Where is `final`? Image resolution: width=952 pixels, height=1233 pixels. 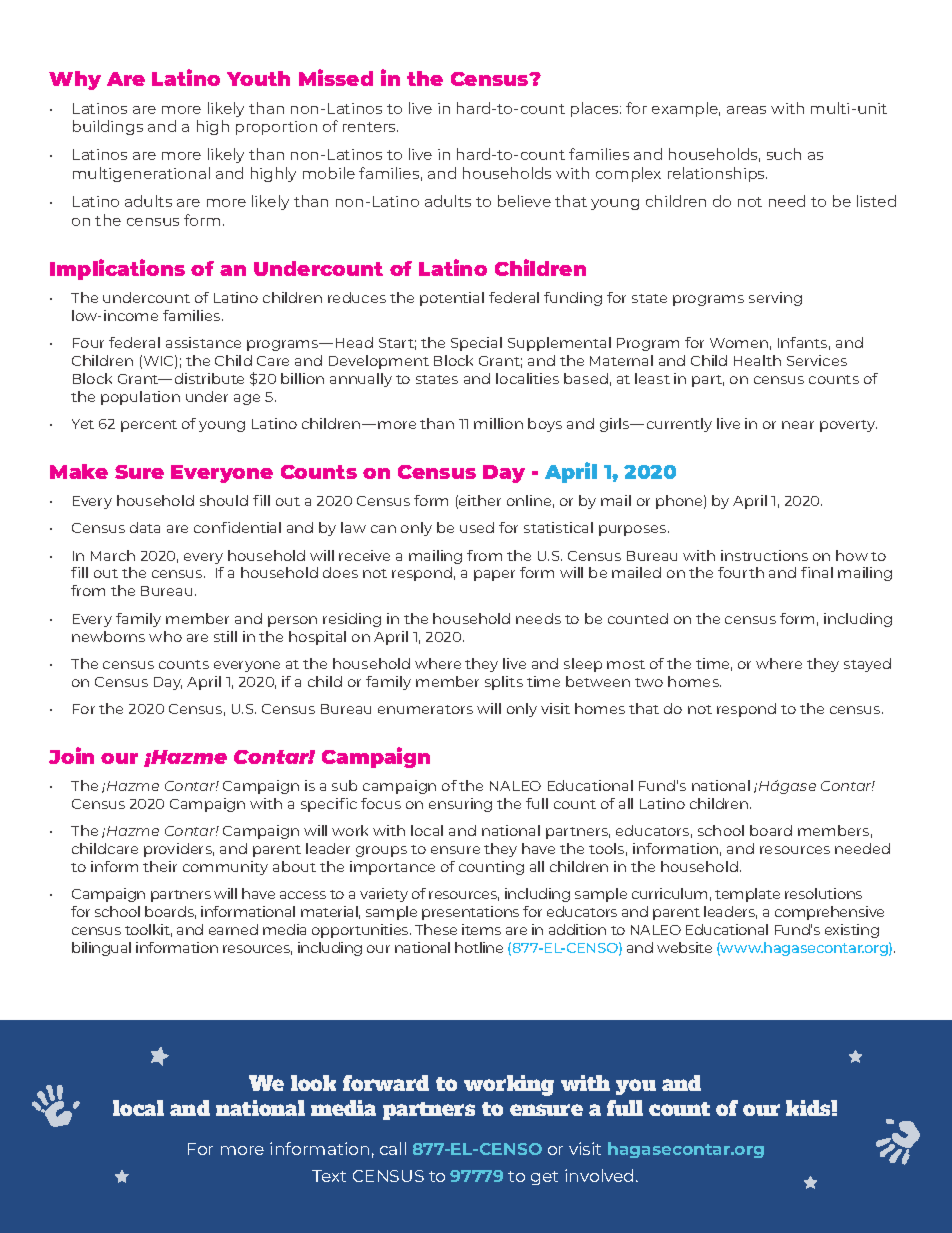
final is located at coordinates (817, 572).
